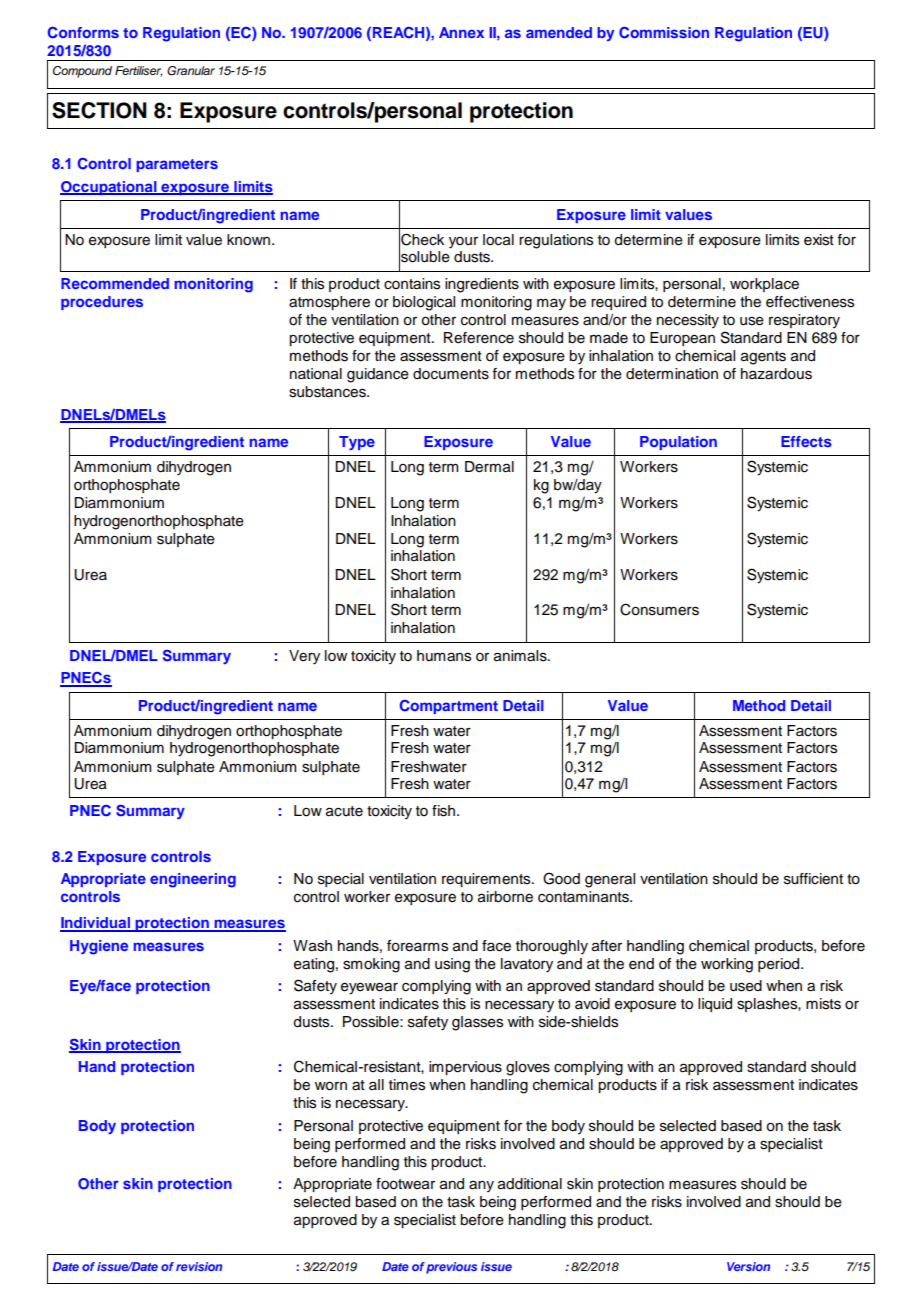 The image size is (924, 1308). What do you see at coordinates (191, 71) in the document?
I see `Granular` at bounding box center [191, 71].
